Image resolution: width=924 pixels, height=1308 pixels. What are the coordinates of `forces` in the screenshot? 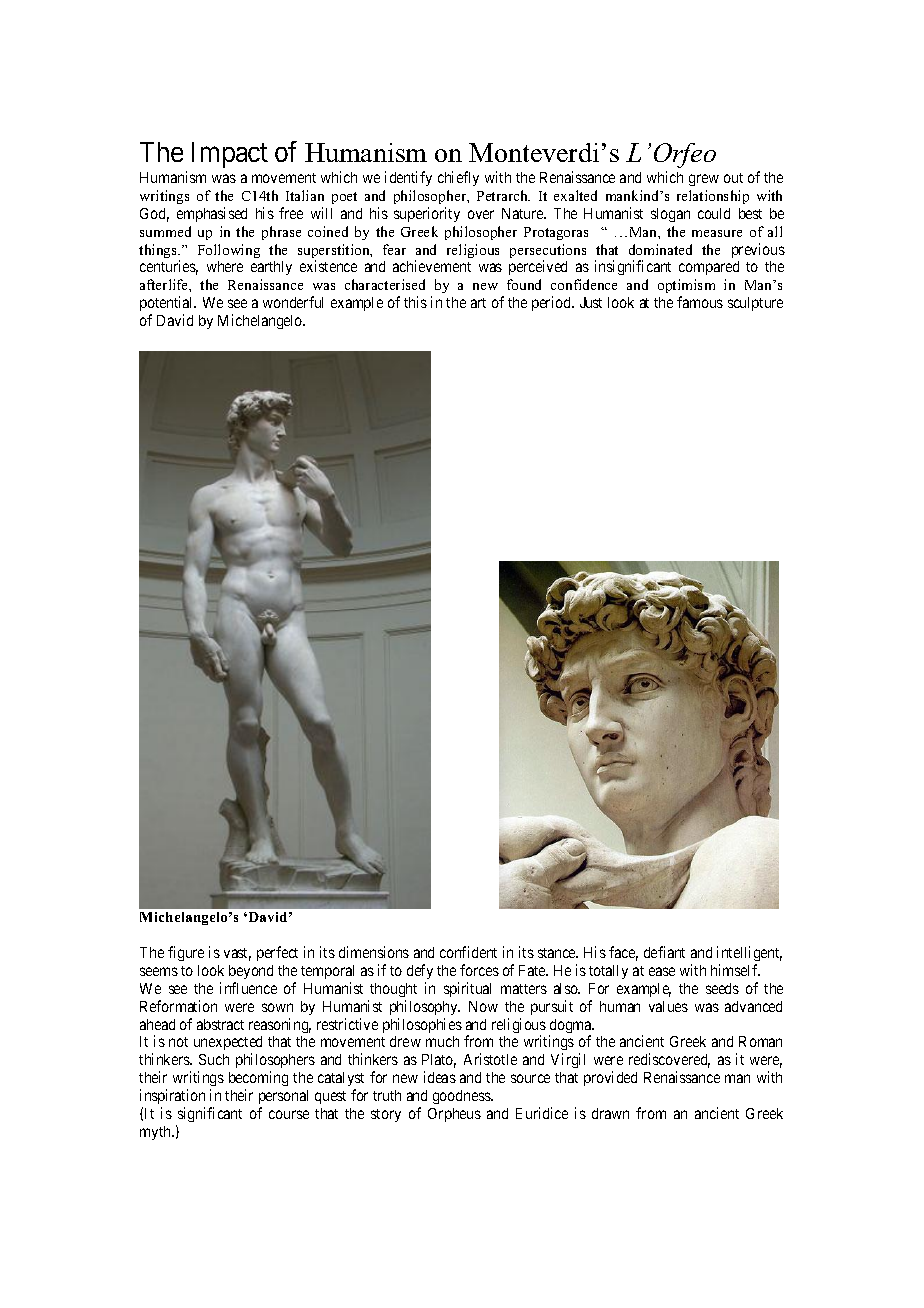 It's located at (479, 970).
